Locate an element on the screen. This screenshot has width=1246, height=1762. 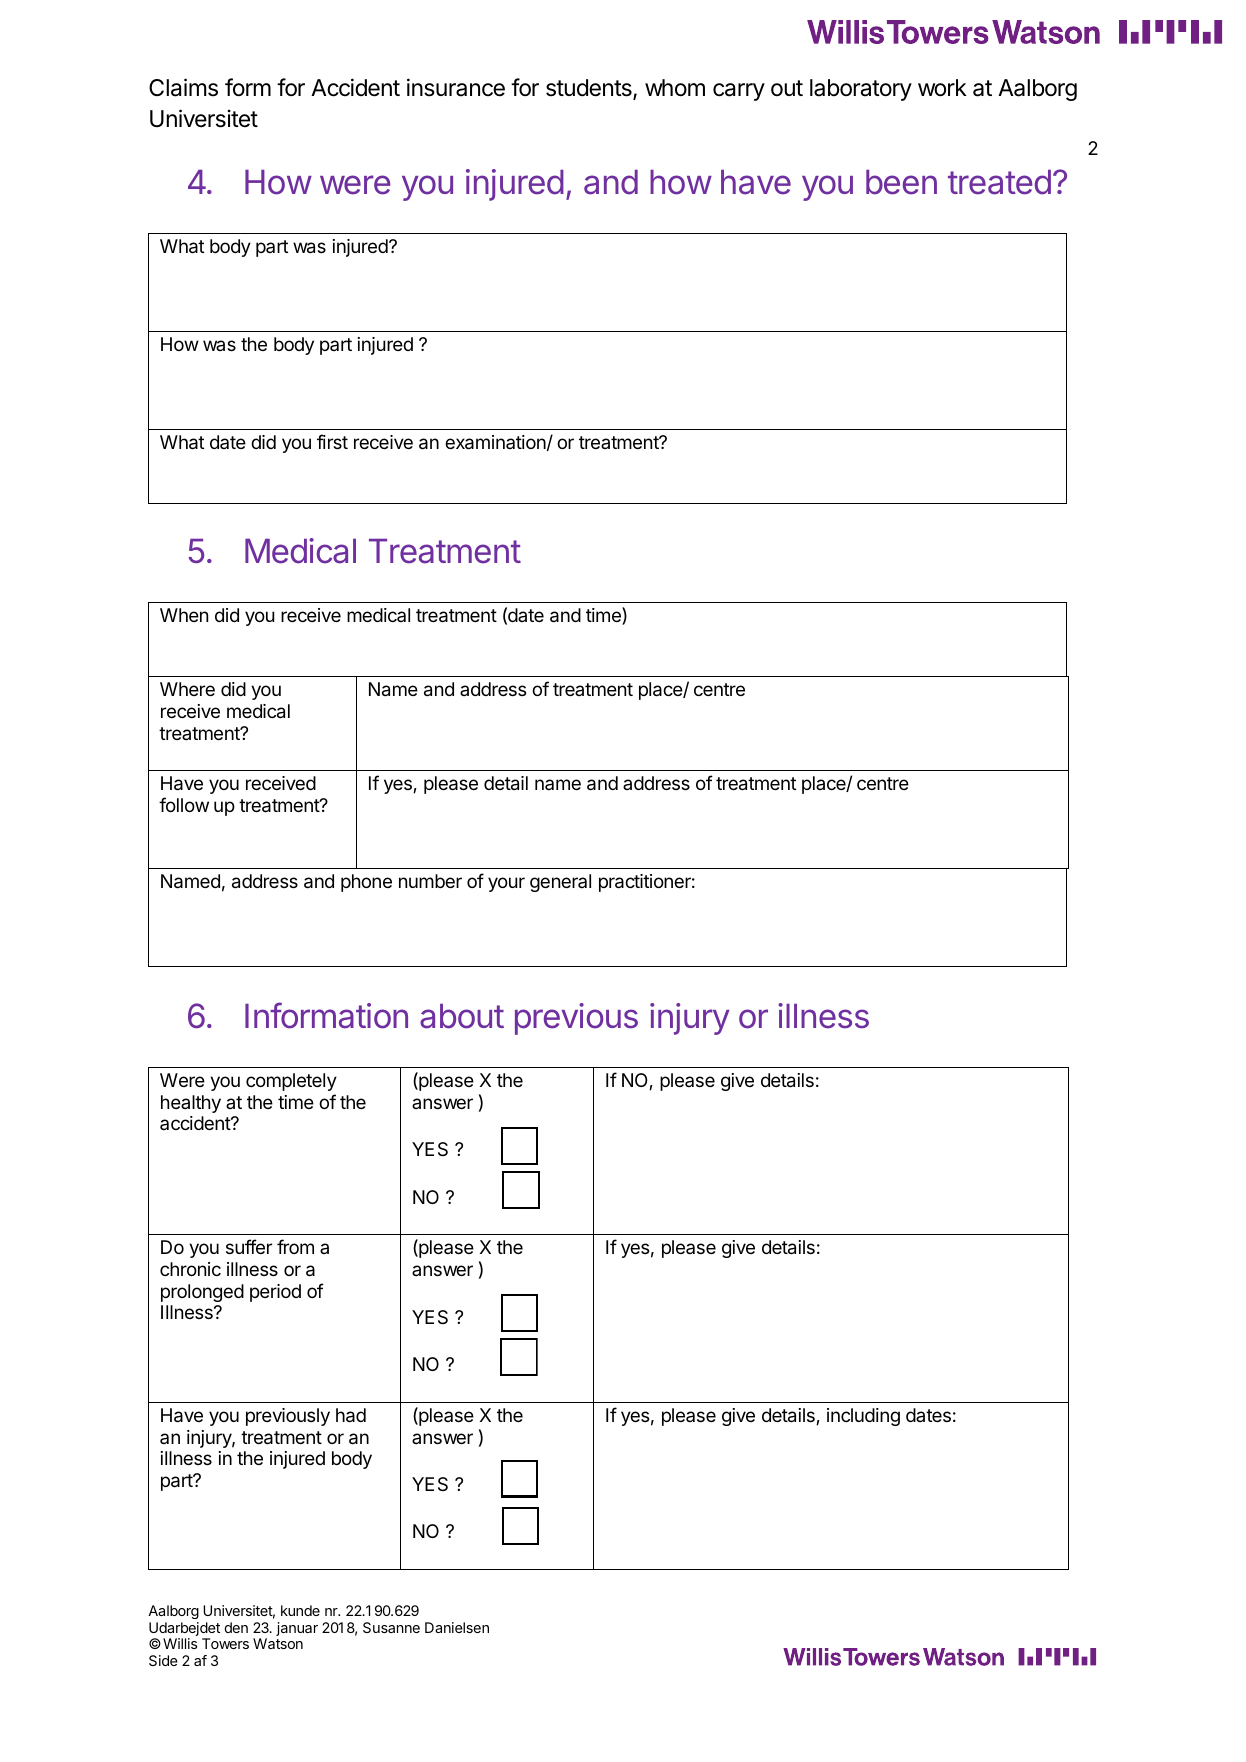
about is located at coordinates (462, 1016).
